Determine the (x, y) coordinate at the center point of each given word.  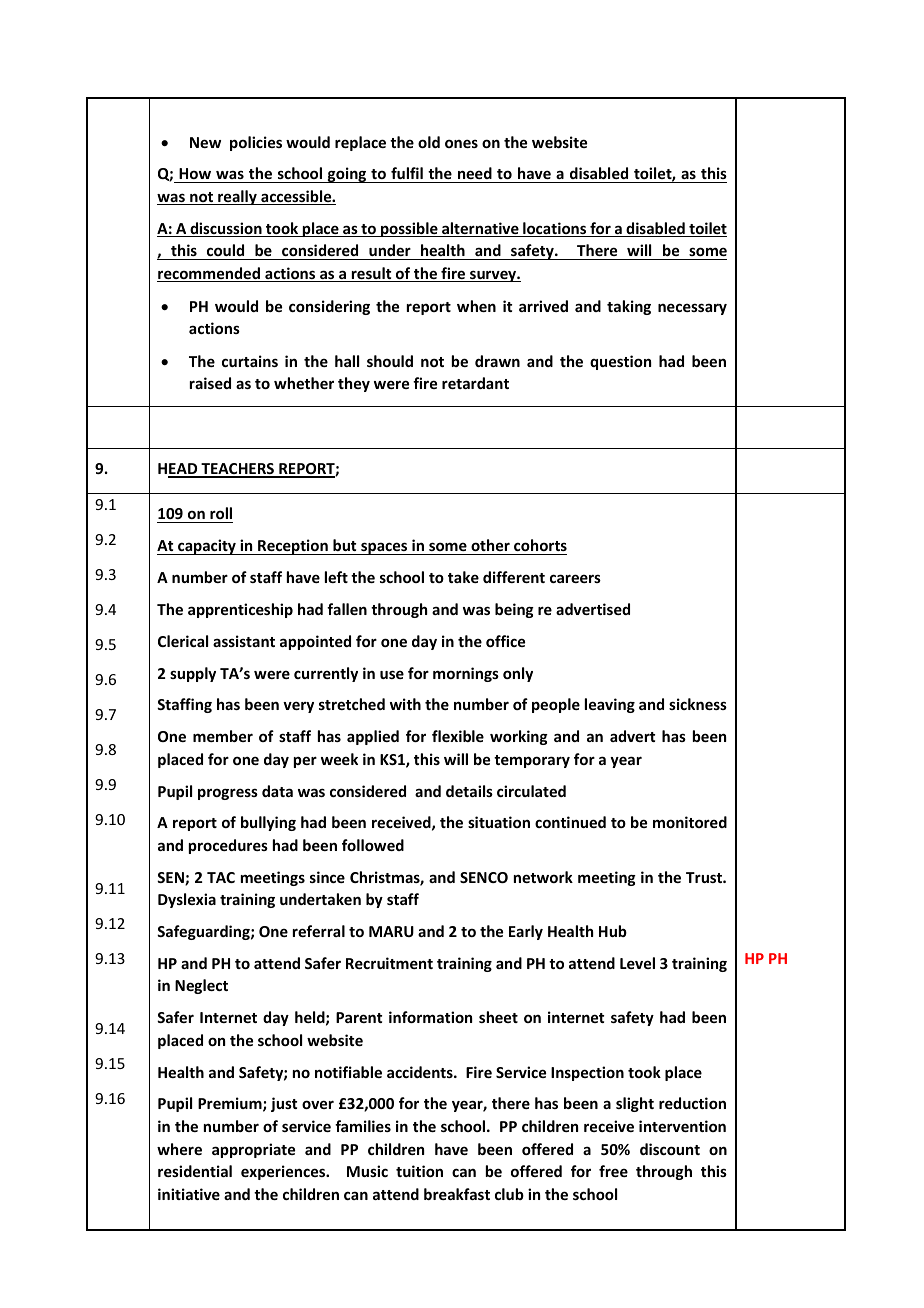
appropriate (253, 1150)
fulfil (407, 175)
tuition (419, 1171)
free (613, 1171)
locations (555, 229)
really (237, 197)
